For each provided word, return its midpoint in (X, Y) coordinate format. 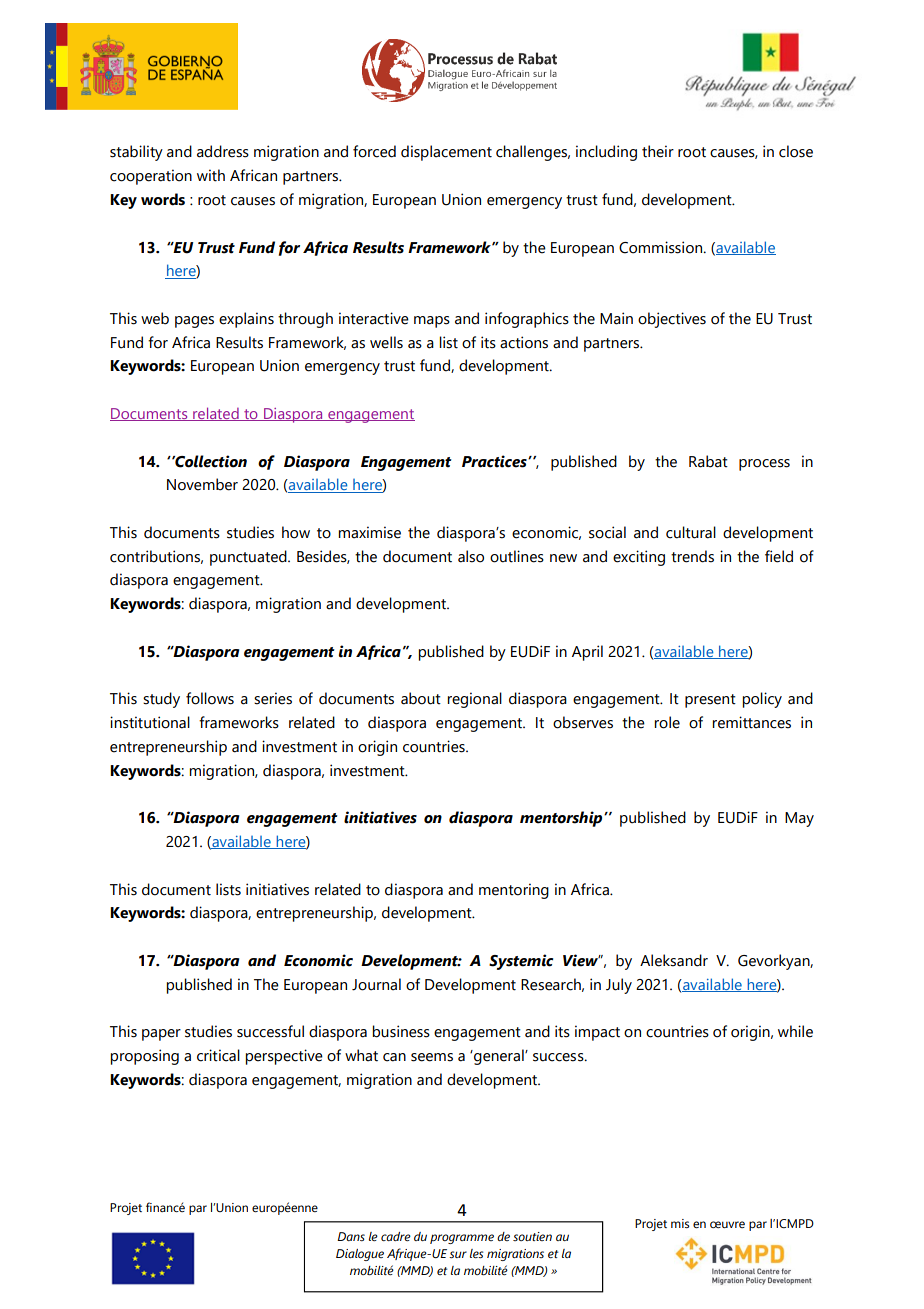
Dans (351, 1236)
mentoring (514, 891)
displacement (446, 153)
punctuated (249, 558)
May (799, 819)
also (471, 556)
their (658, 151)
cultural (691, 532)
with (211, 175)
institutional (150, 722)
